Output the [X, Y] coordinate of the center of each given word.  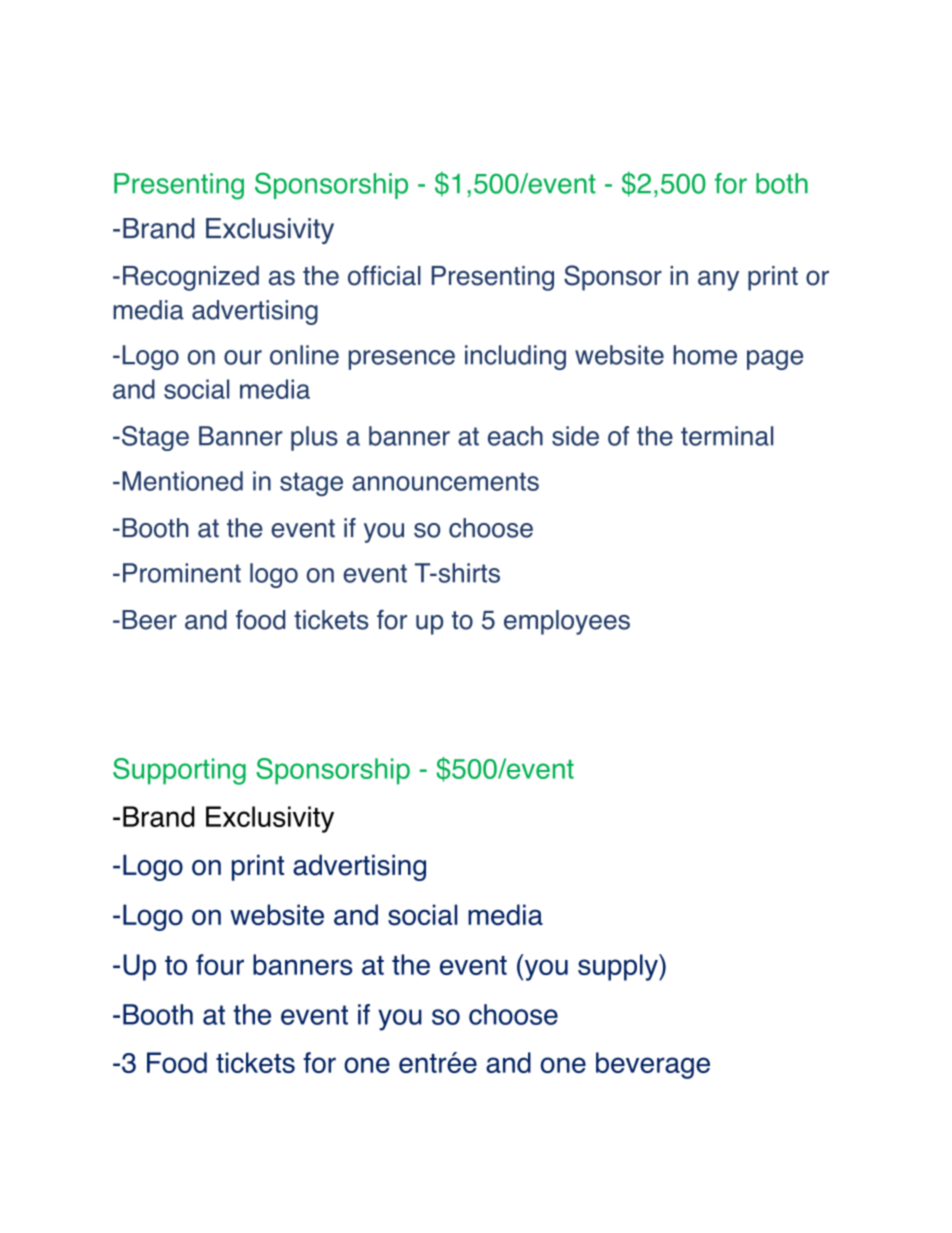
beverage [653, 1065]
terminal [727, 436]
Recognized [191, 278]
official [384, 275]
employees [567, 622]
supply [619, 967]
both [782, 183]
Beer [149, 620]
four [220, 964]
